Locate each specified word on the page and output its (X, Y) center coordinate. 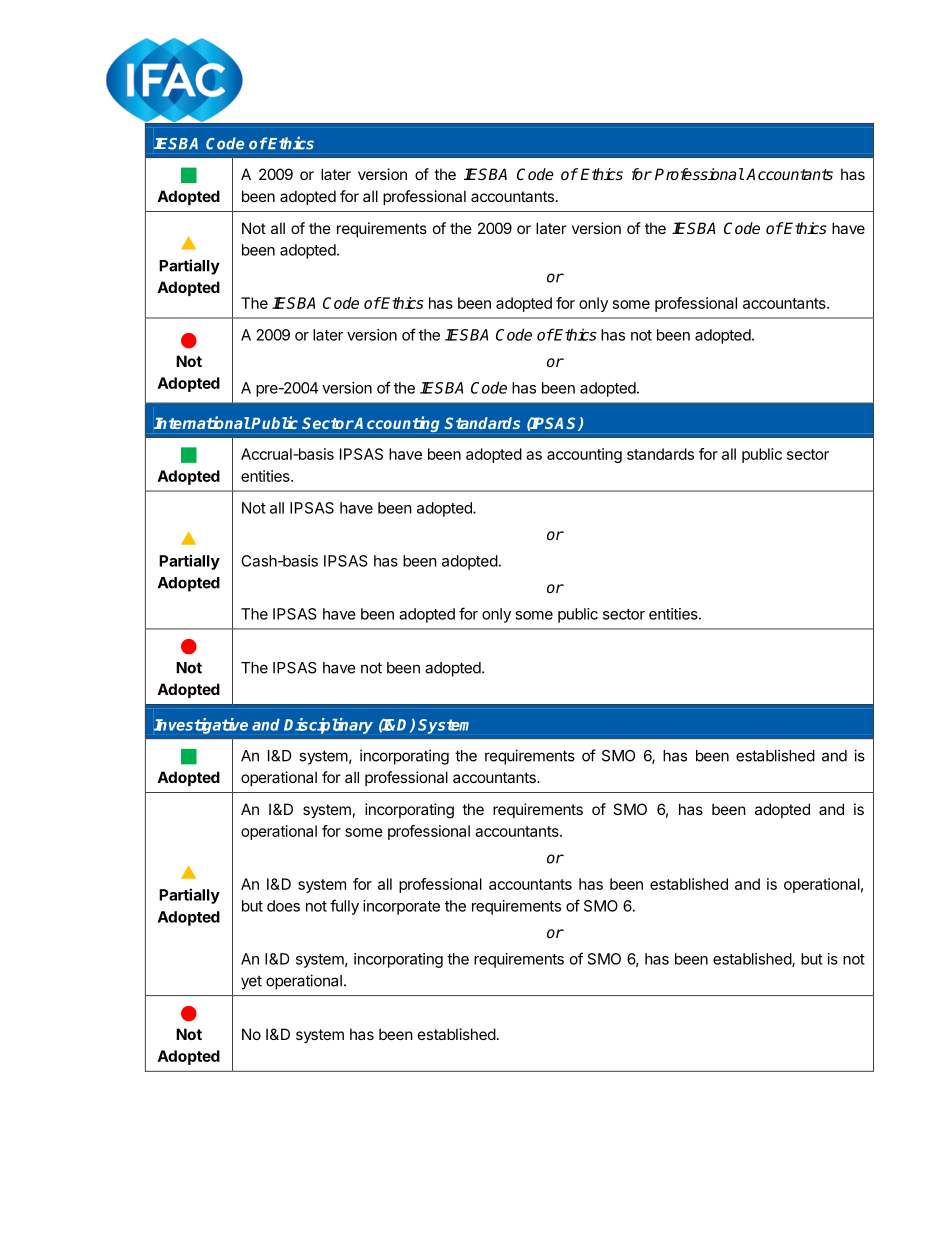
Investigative (201, 726)
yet (251, 983)
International (202, 422)
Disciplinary (328, 726)
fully (344, 907)
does (283, 906)
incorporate (401, 907)
